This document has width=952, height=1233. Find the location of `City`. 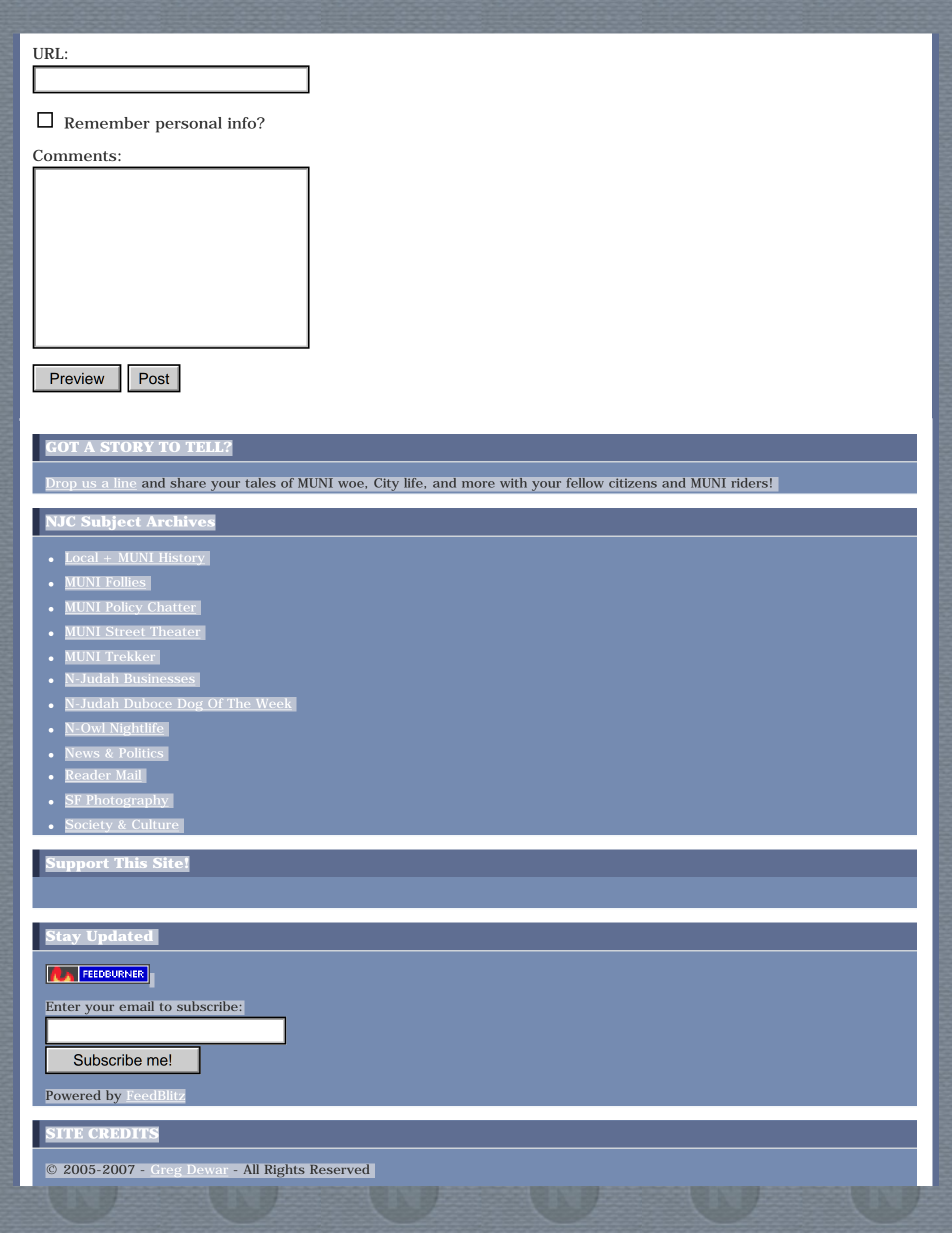

City is located at coordinates (386, 484).
